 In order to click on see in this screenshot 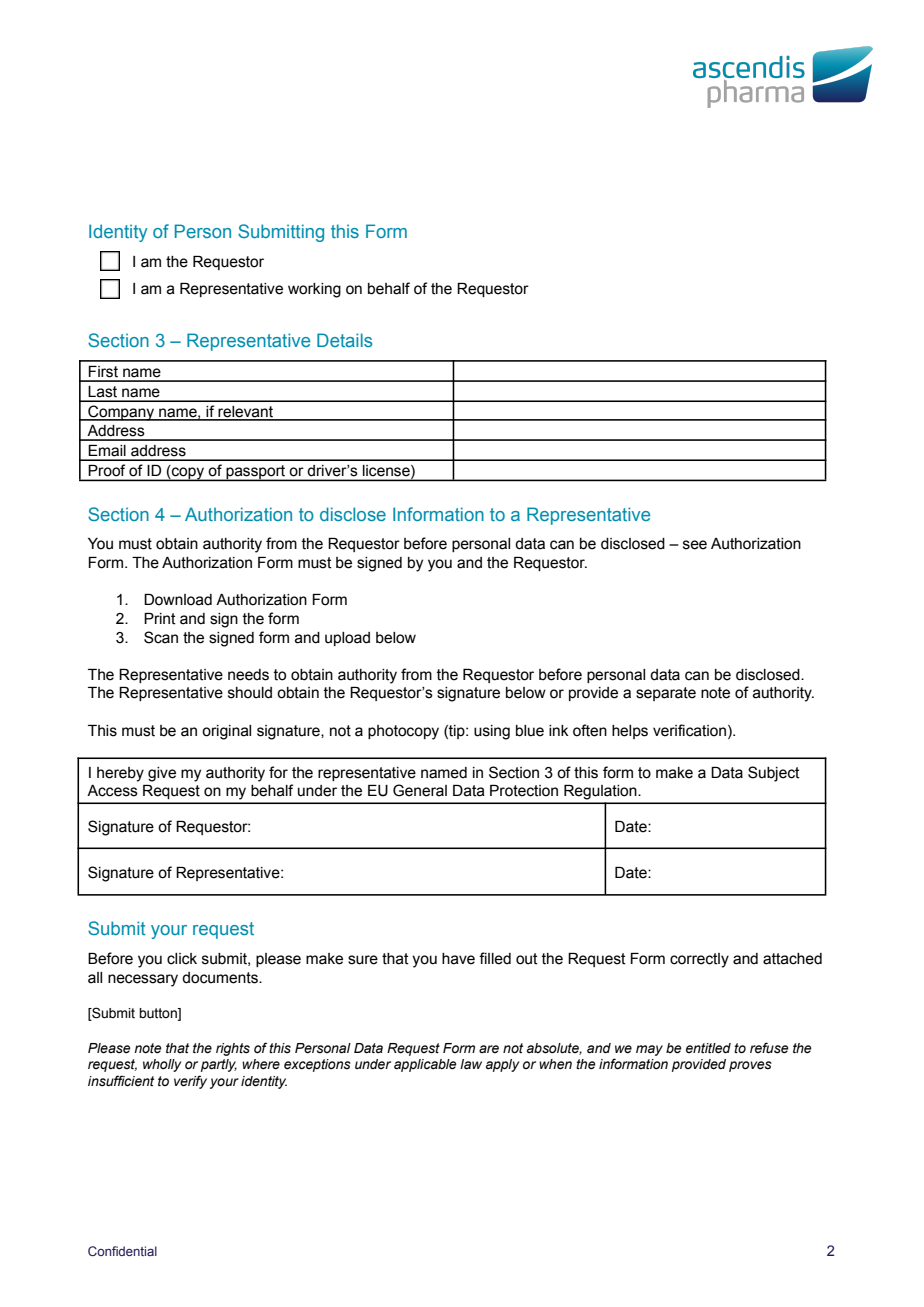, I will do `click(695, 545)`.
